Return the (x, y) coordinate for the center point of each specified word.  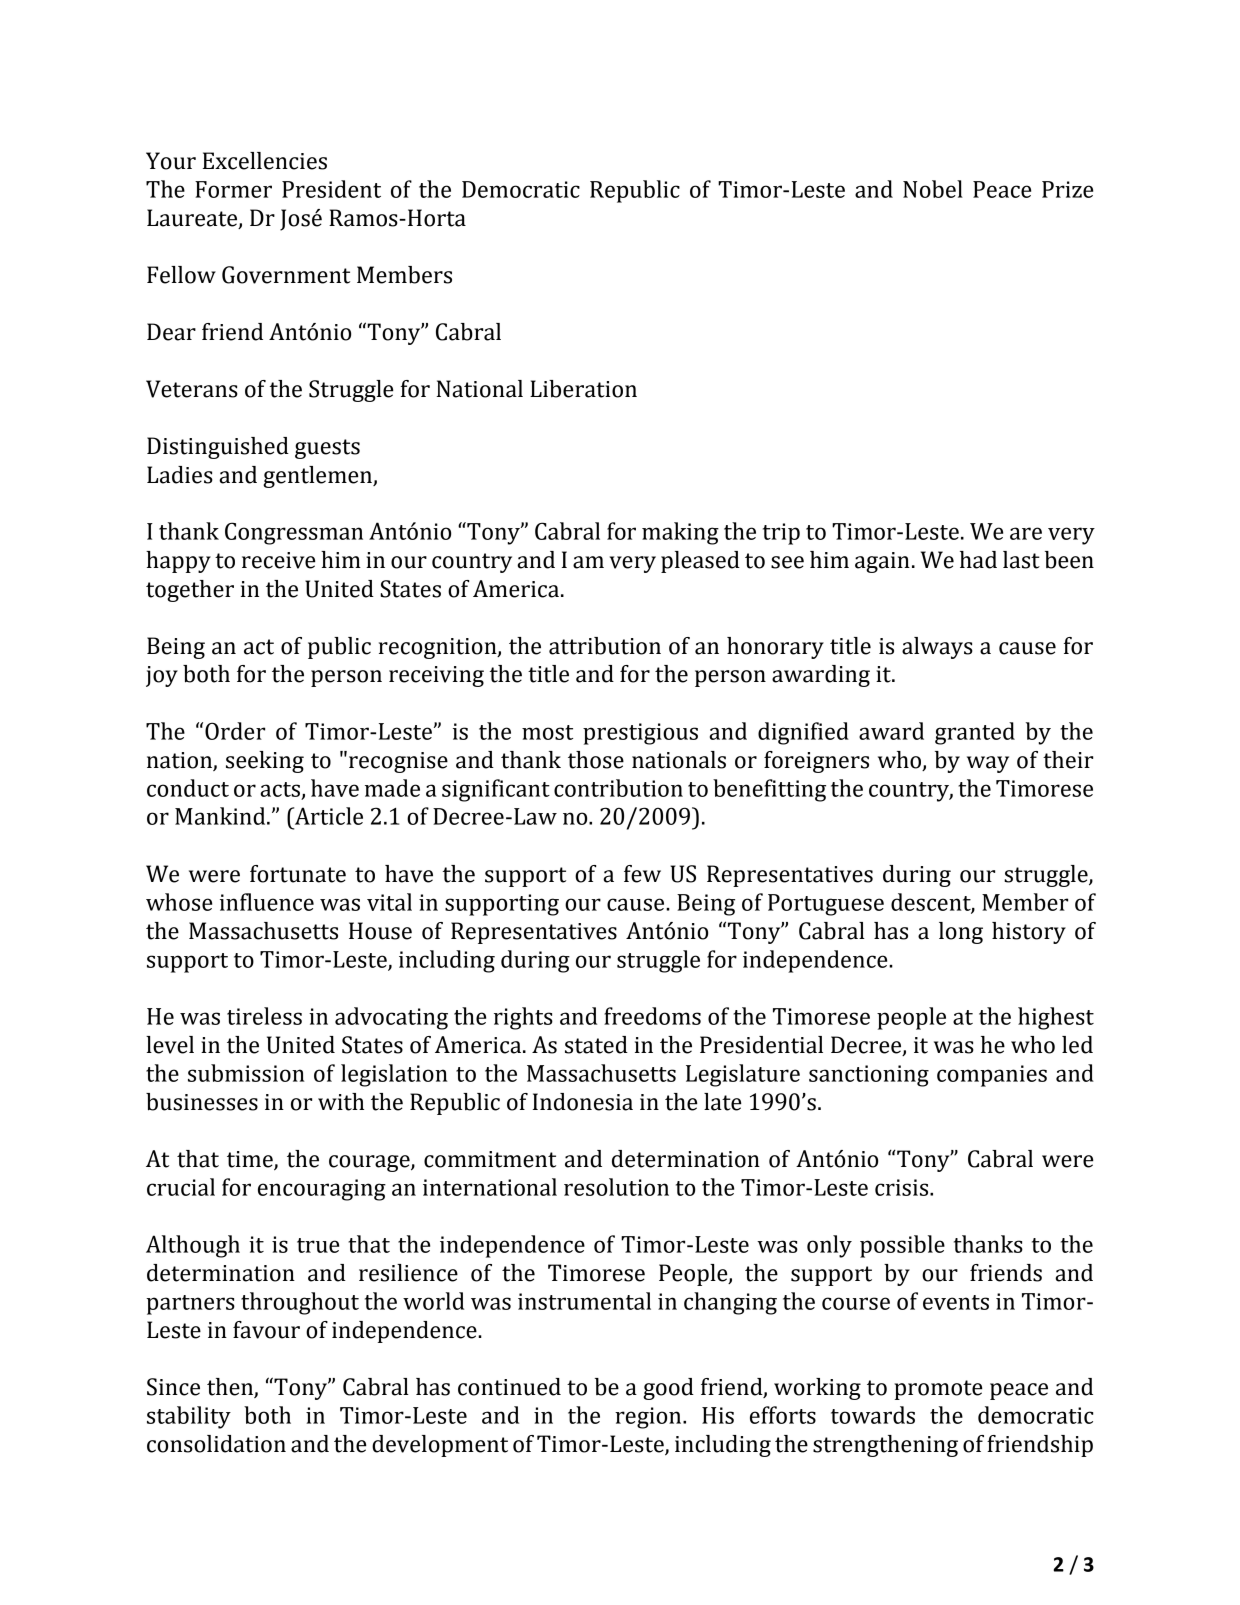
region (649, 1418)
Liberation (583, 389)
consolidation (216, 1444)
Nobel (933, 189)
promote (938, 1390)
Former (233, 189)
